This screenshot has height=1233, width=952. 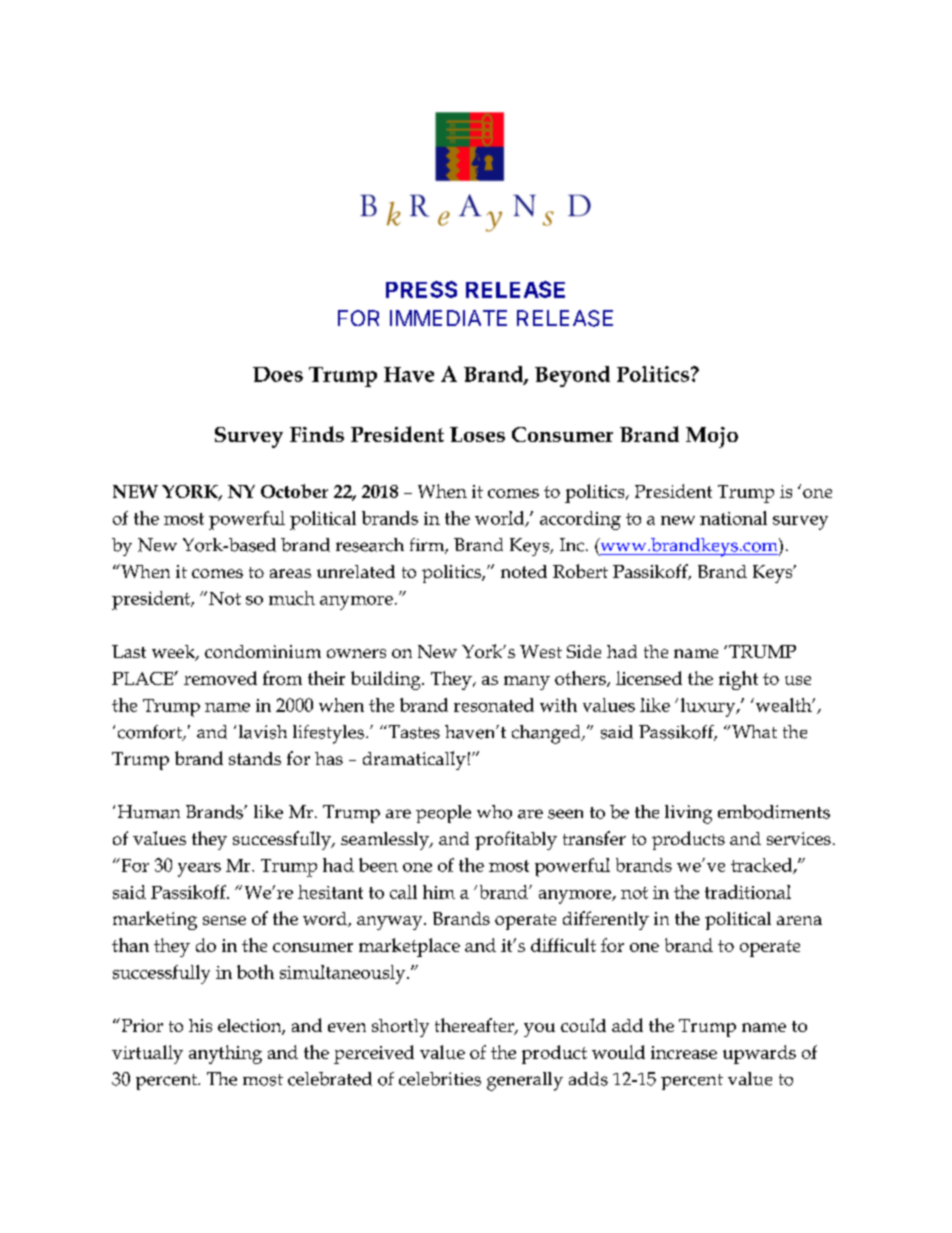 What do you see at coordinates (440, 1079) in the screenshot?
I see `celebrities` at bounding box center [440, 1079].
